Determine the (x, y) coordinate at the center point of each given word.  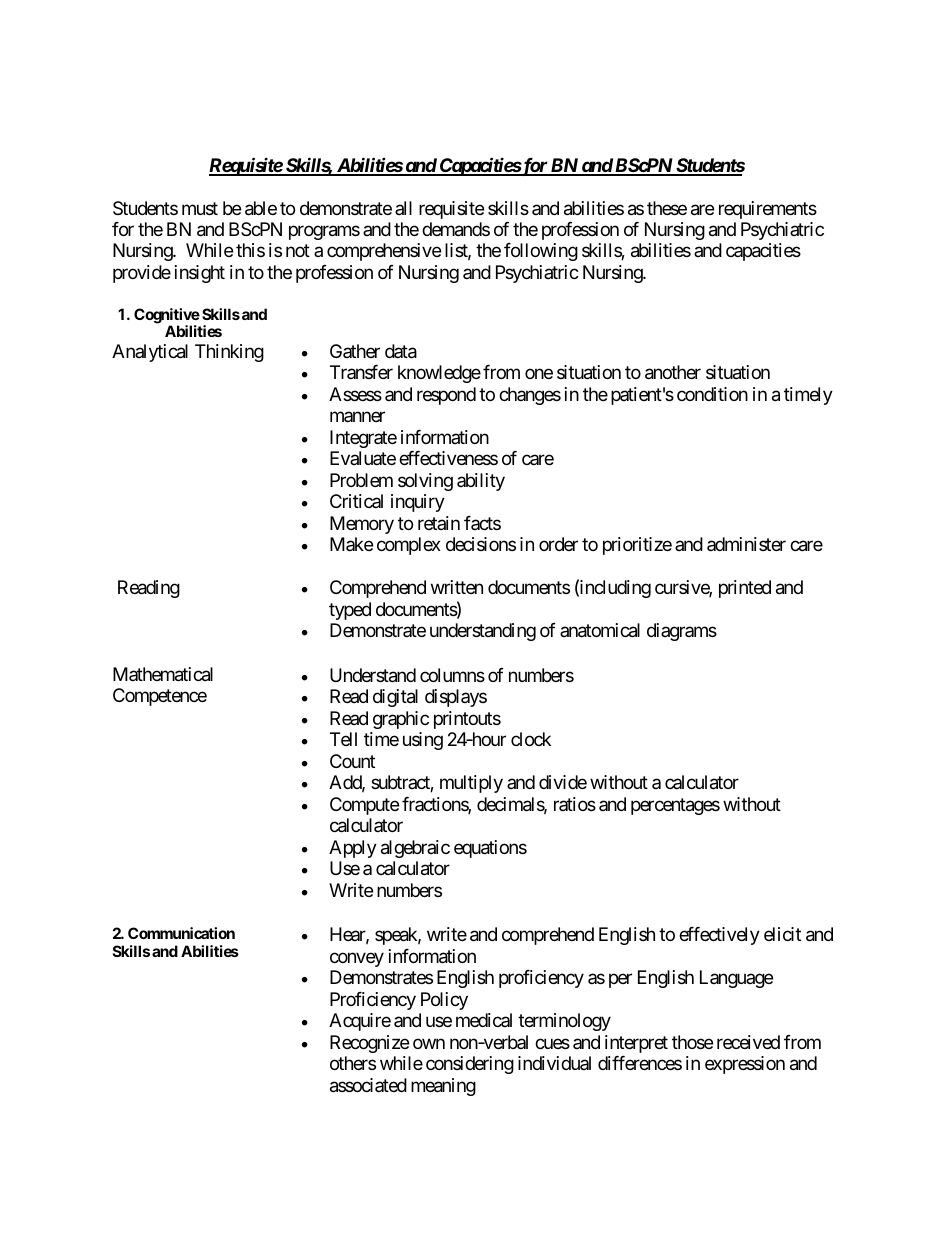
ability (481, 482)
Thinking (229, 353)
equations (490, 849)
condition (712, 394)
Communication (181, 933)
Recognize (369, 1044)
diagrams (682, 632)
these (667, 208)
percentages (675, 806)
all (403, 208)
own (429, 1043)
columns (452, 675)
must (200, 208)
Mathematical (163, 674)
